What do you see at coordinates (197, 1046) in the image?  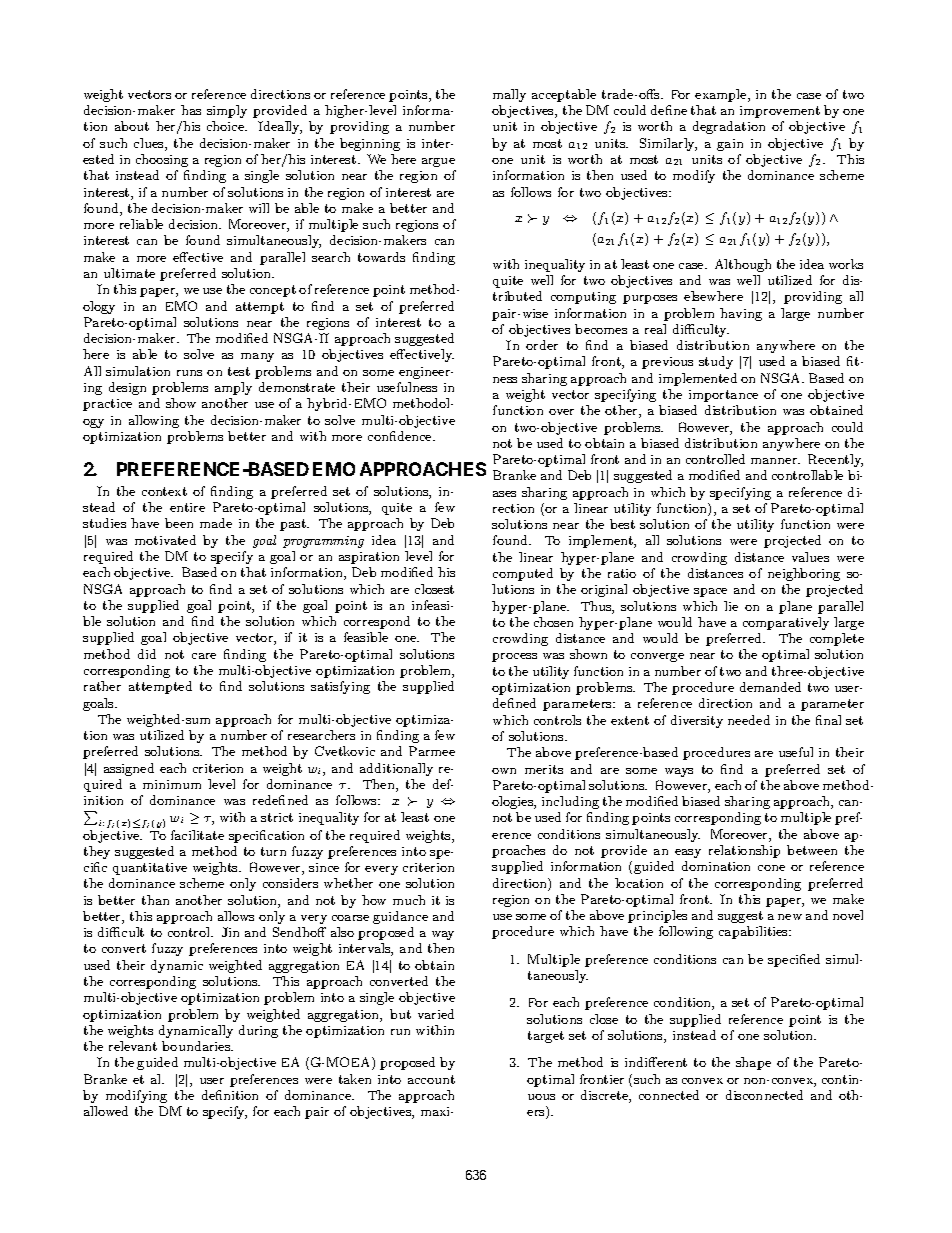 I see `boundaries` at bounding box center [197, 1046].
